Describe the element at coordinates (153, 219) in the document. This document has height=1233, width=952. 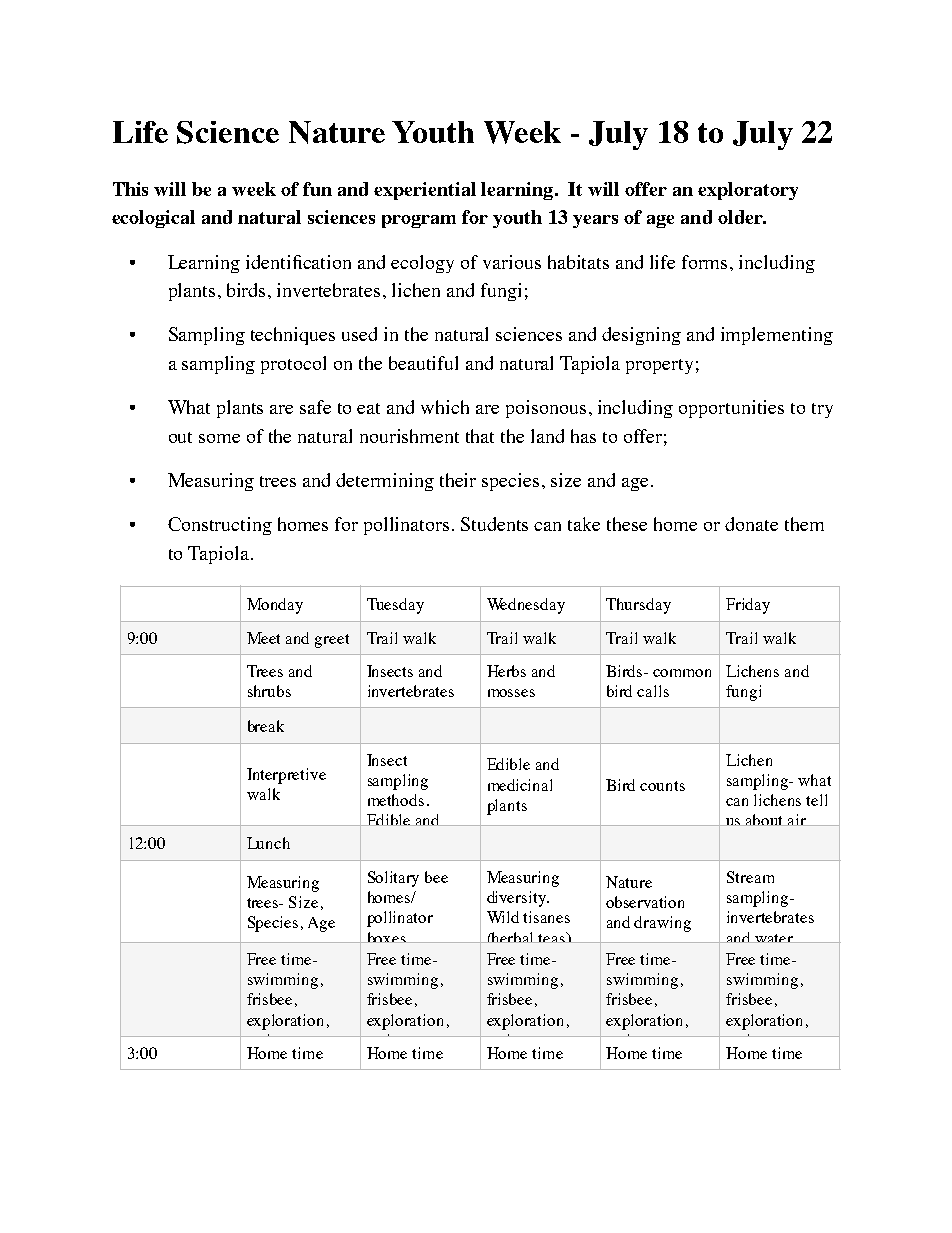
I see `ecological` at that location.
